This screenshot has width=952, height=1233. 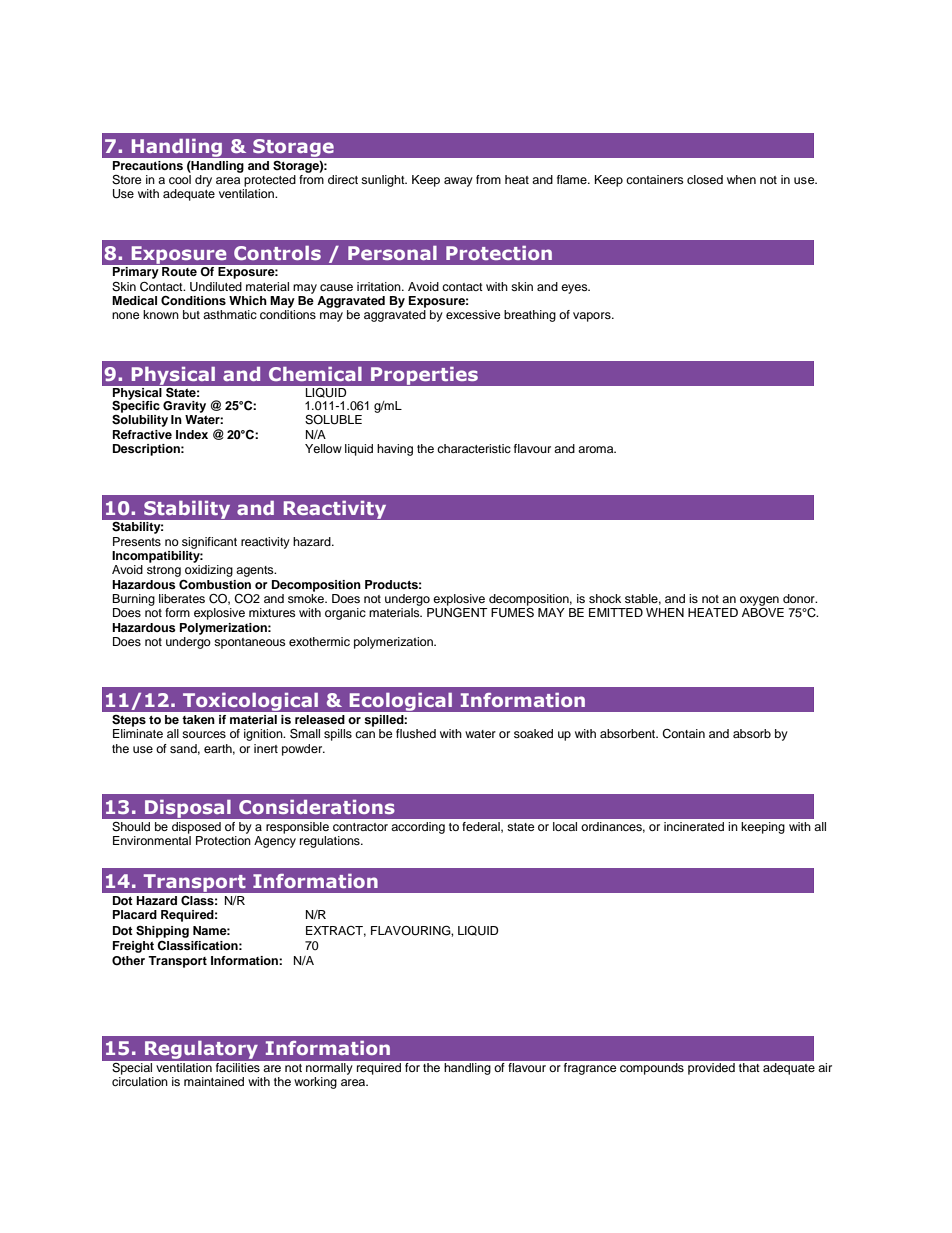 I want to click on sources, so click(x=204, y=734).
